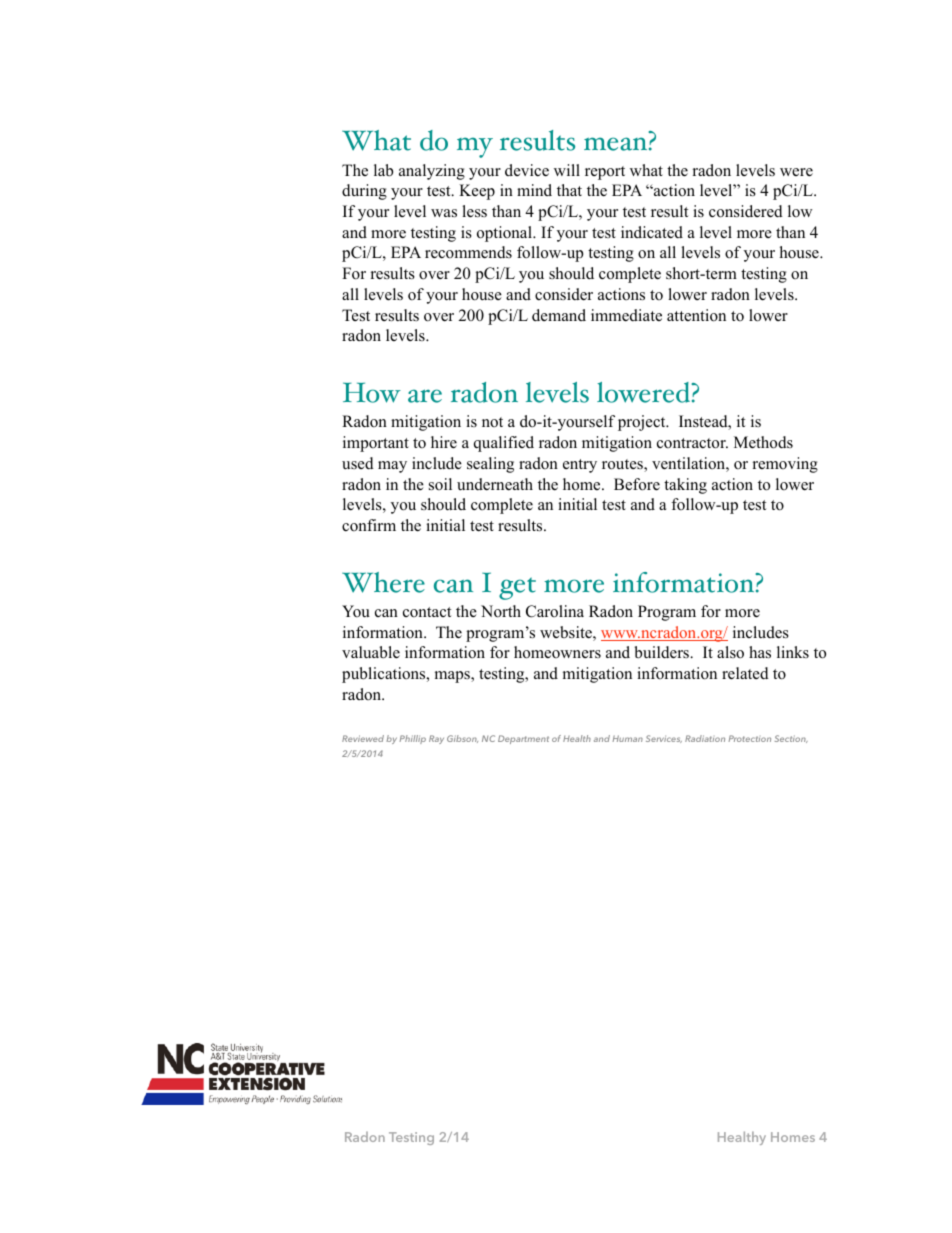 The width and height of the document is (952, 1233). What do you see at coordinates (413, 739) in the document?
I see `Phillip` at bounding box center [413, 739].
